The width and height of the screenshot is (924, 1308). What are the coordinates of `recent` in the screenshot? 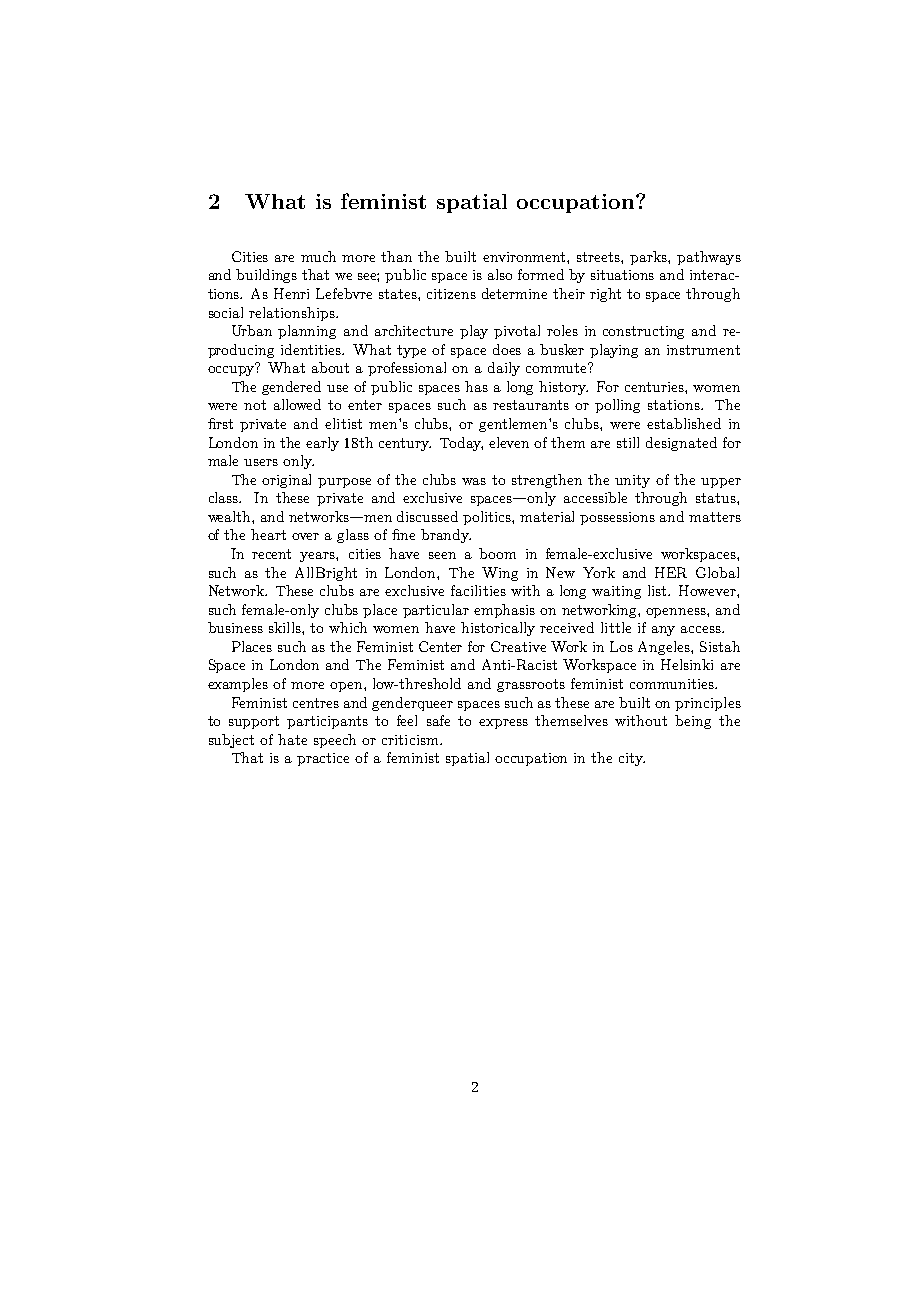 It's located at (271, 554).
